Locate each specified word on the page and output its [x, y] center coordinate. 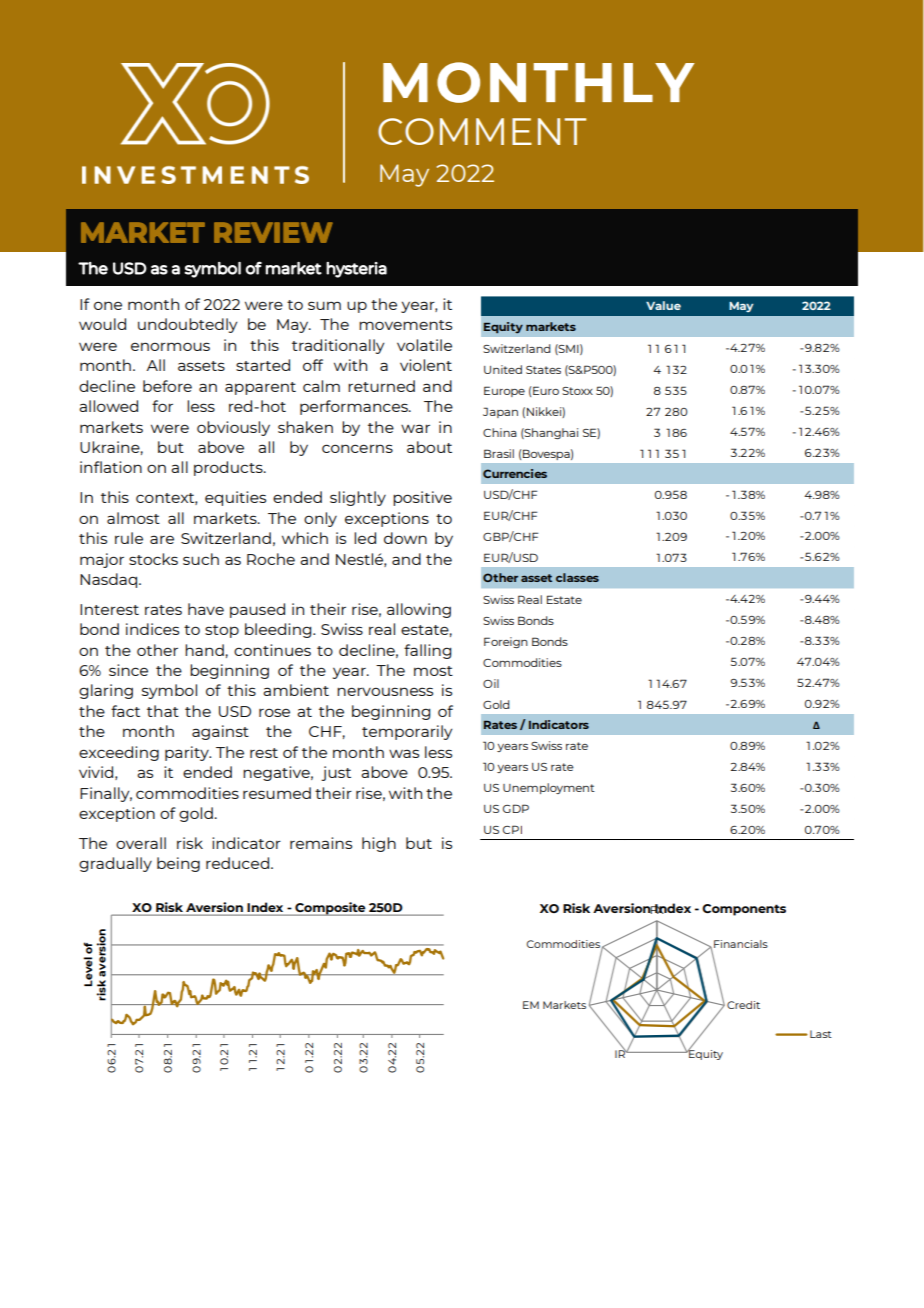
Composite [330, 909]
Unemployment [549, 788]
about [429, 447]
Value [663, 305]
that [163, 711]
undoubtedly [187, 325]
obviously [233, 428]
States [543, 370]
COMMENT [482, 131]
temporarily [407, 732]
